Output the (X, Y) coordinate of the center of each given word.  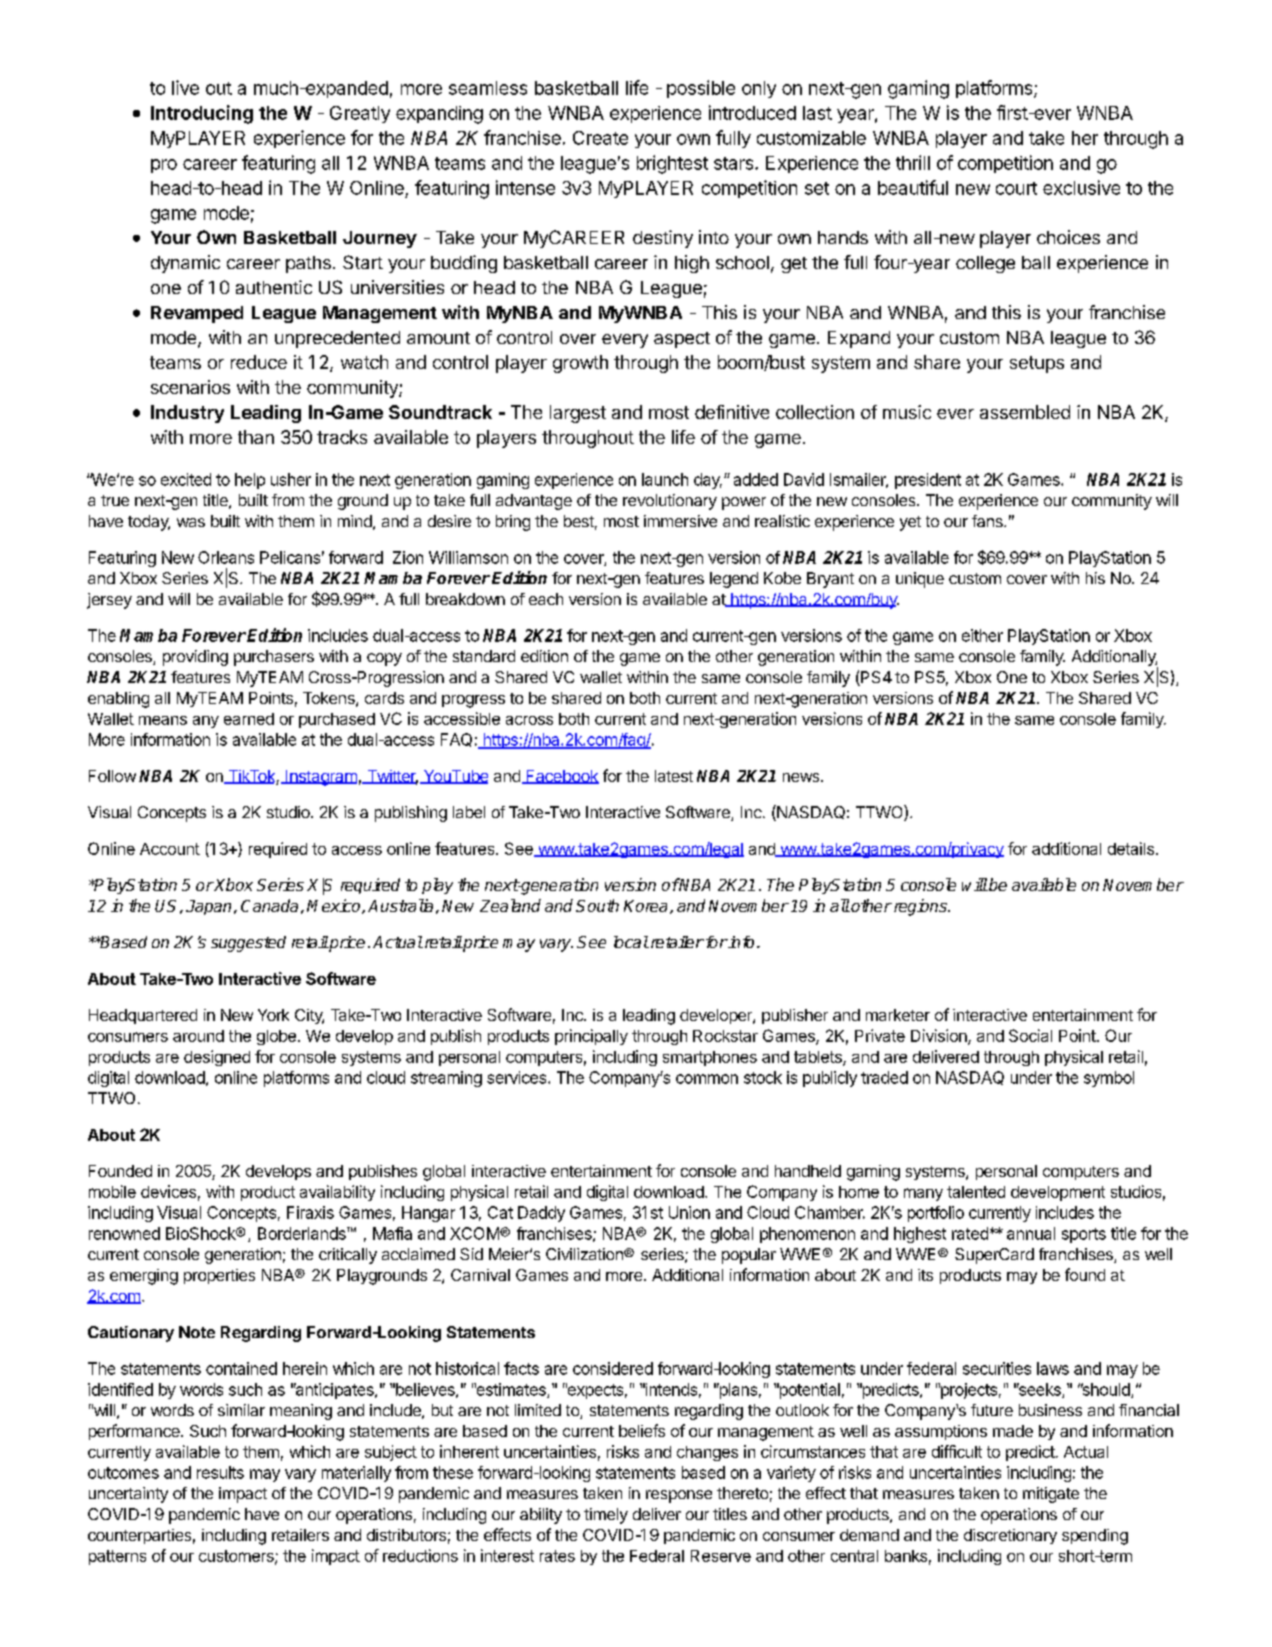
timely (606, 1516)
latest (674, 776)
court (1016, 188)
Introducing (202, 114)
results (220, 1472)
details (1131, 848)
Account (170, 849)
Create (600, 138)
